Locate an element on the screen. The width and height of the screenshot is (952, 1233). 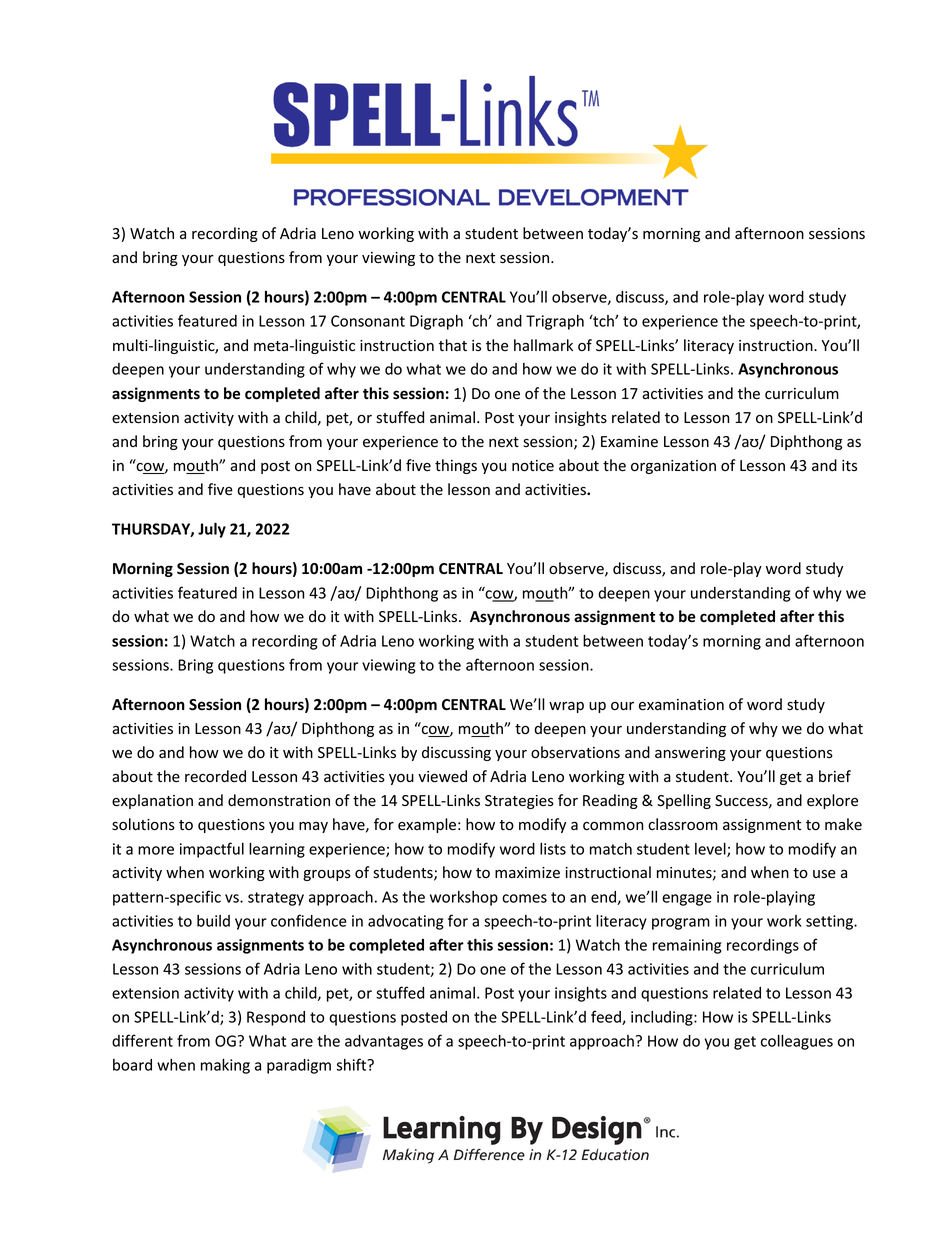
advantages is located at coordinates (384, 1042).
